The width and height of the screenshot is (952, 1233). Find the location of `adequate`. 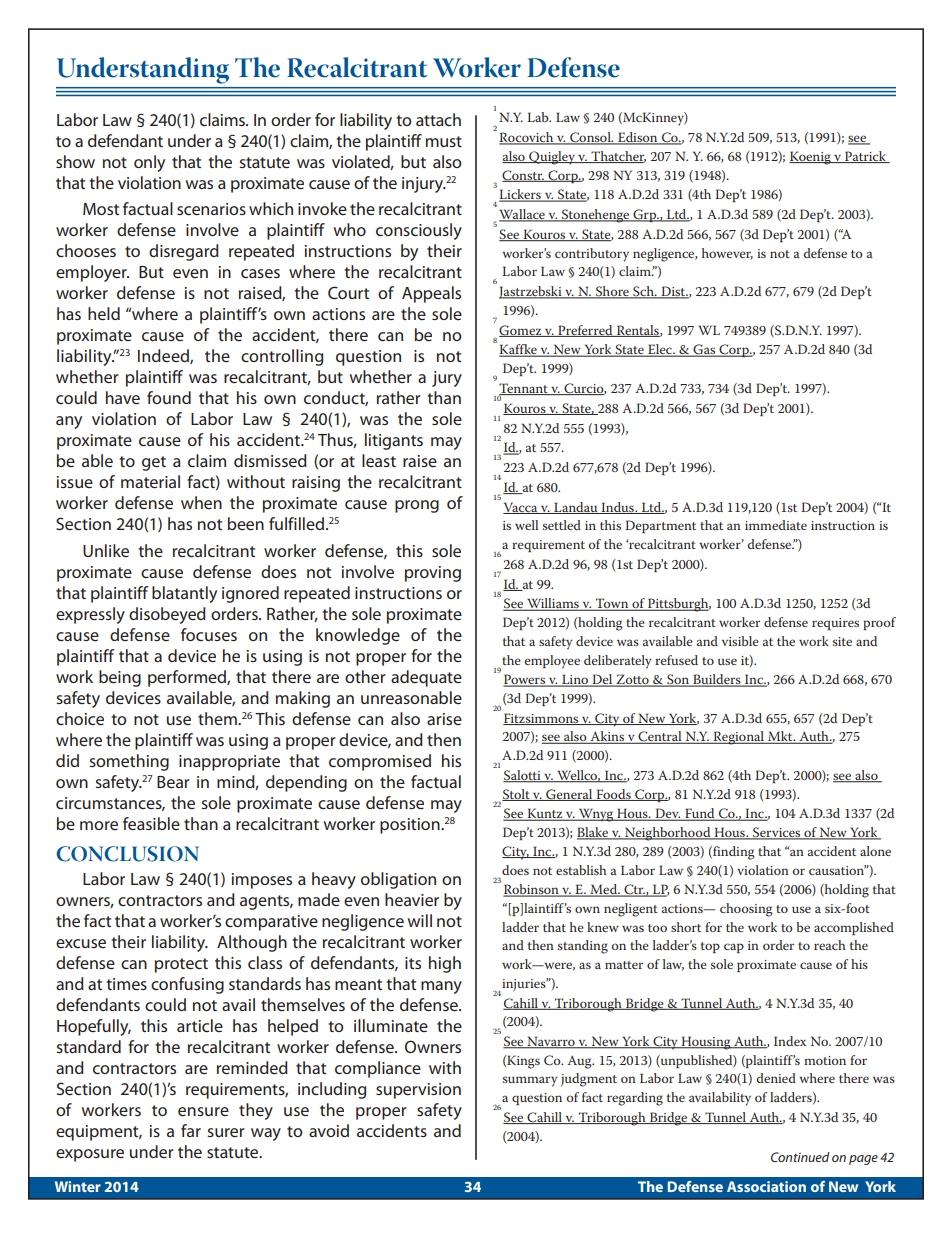

adequate is located at coordinates (426, 678).
